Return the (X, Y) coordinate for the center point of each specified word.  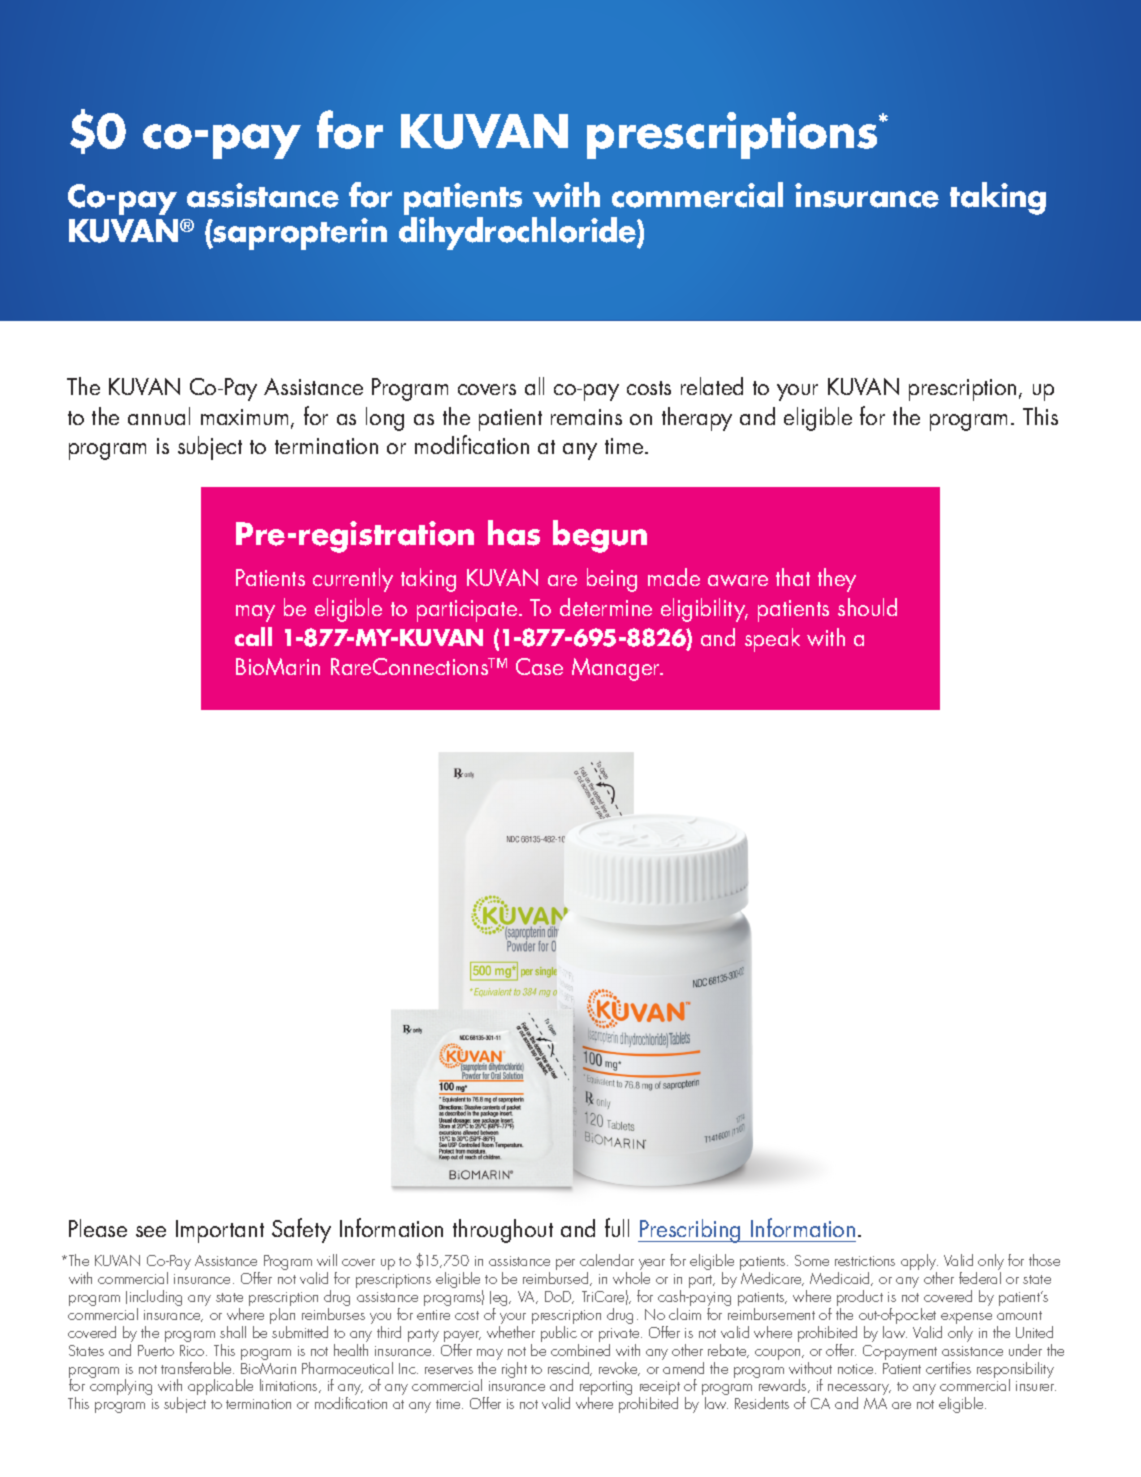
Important (220, 1231)
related (712, 386)
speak (772, 640)
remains (586, 417)
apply (919, 1263)
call (253, 636)
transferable (197, 1368)
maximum (244, 417)
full (617, 1227)
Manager (617, 669)
